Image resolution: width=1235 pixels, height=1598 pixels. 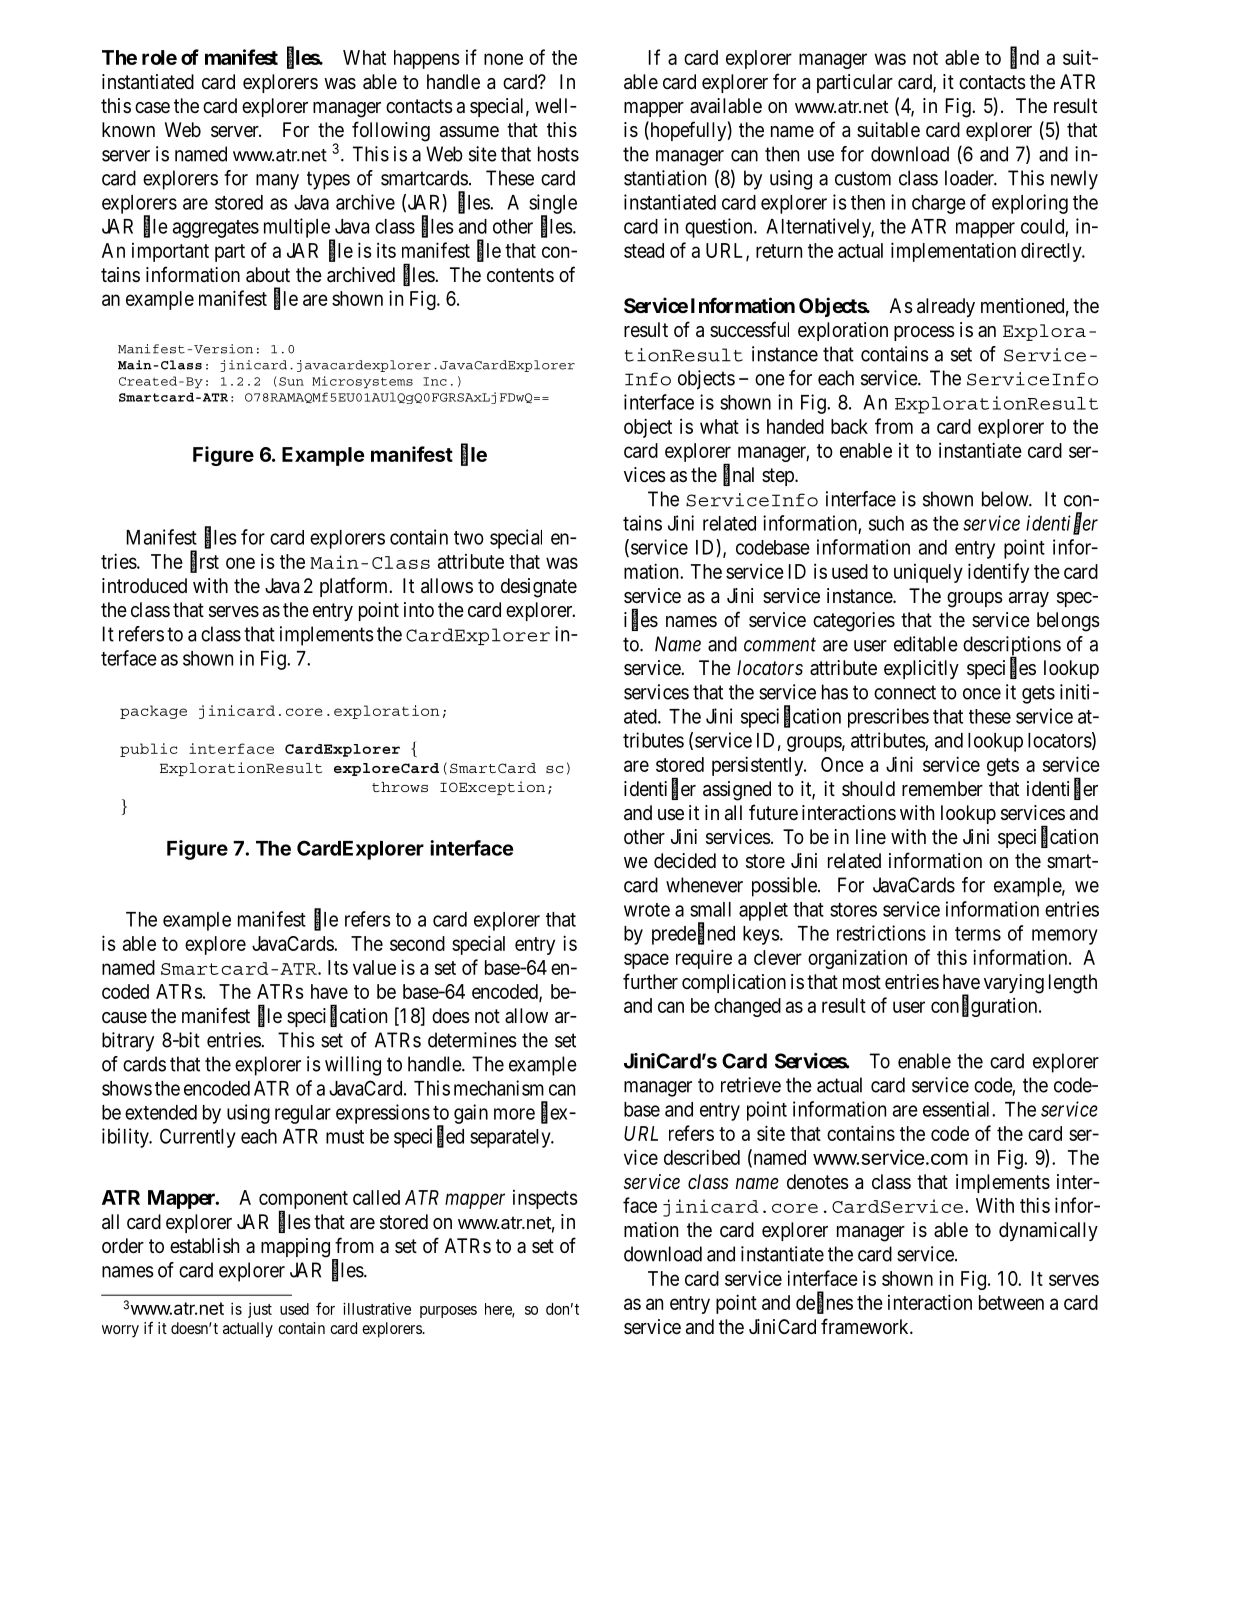 What do you see at coordinates (539, 588) in the screenshot?
I see `designate` at bounding box center [539, 588].
